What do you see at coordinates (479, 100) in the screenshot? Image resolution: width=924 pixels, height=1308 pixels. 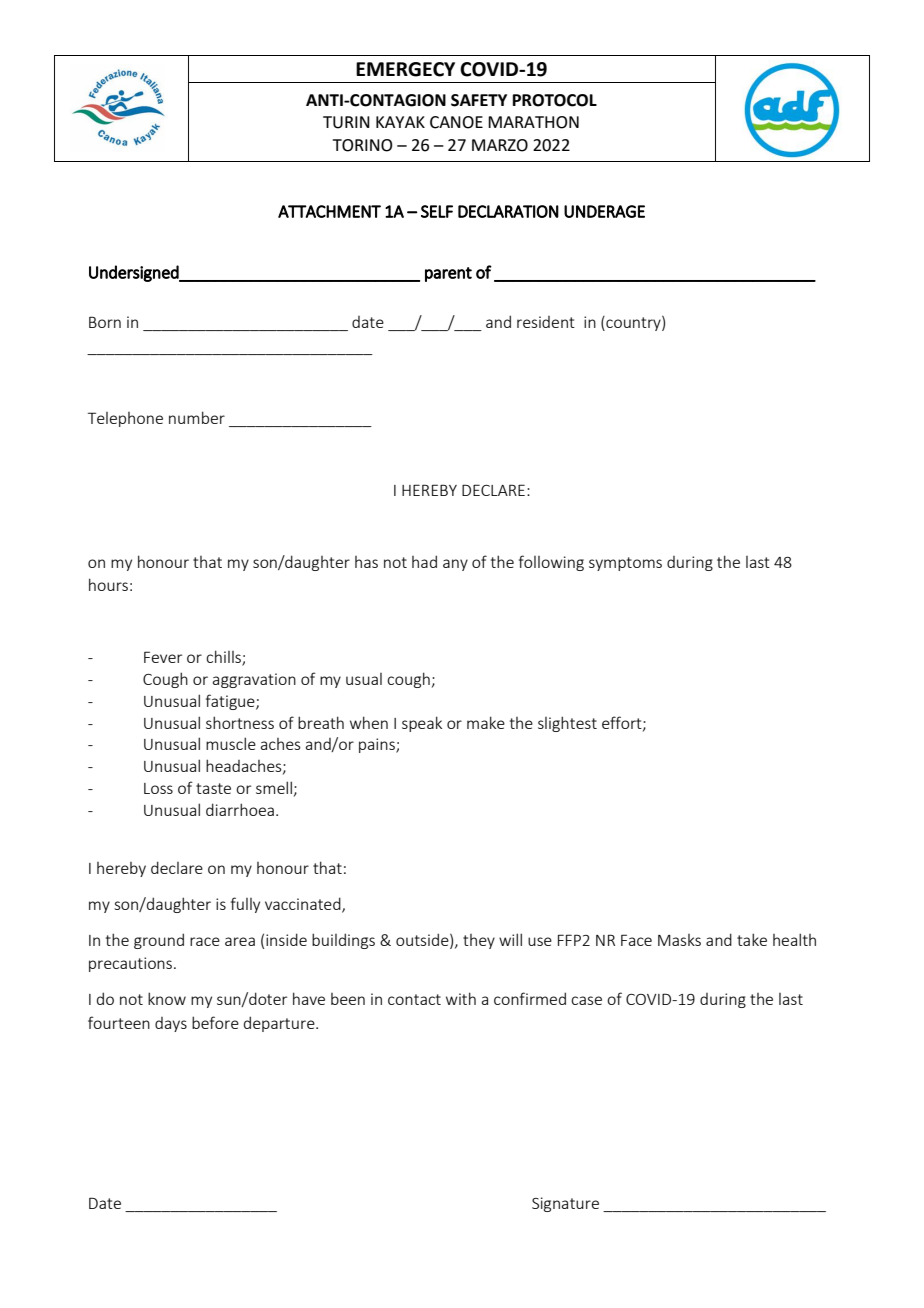 I see `SAFETY` at bounding box center [479, 100].
